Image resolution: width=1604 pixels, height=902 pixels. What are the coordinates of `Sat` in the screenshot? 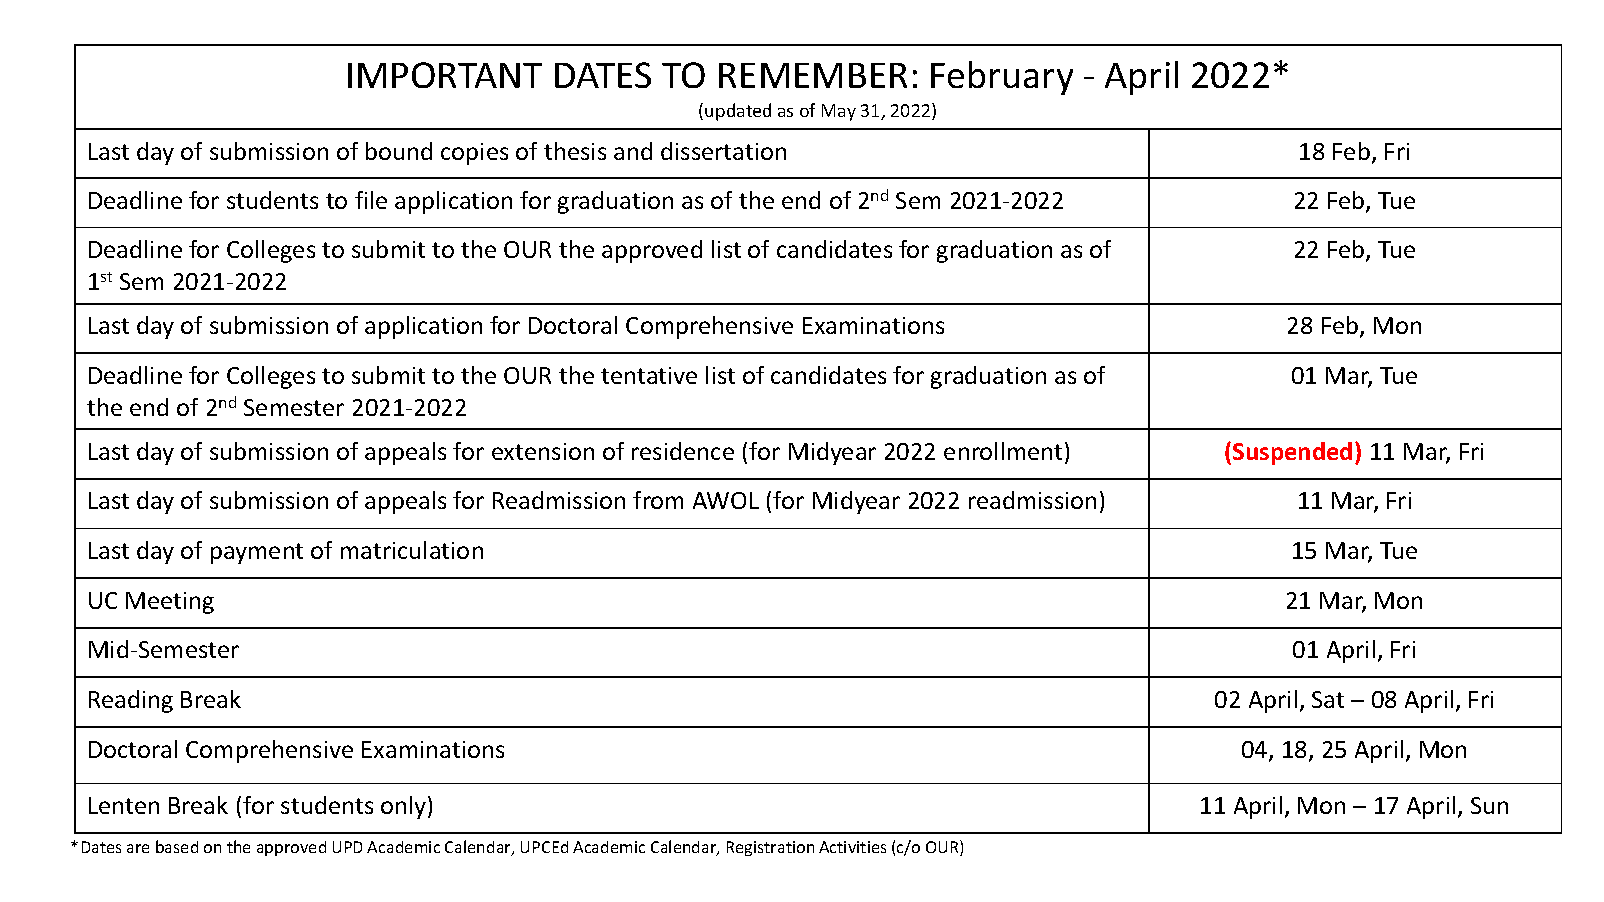 It's located at (1328, 699).
